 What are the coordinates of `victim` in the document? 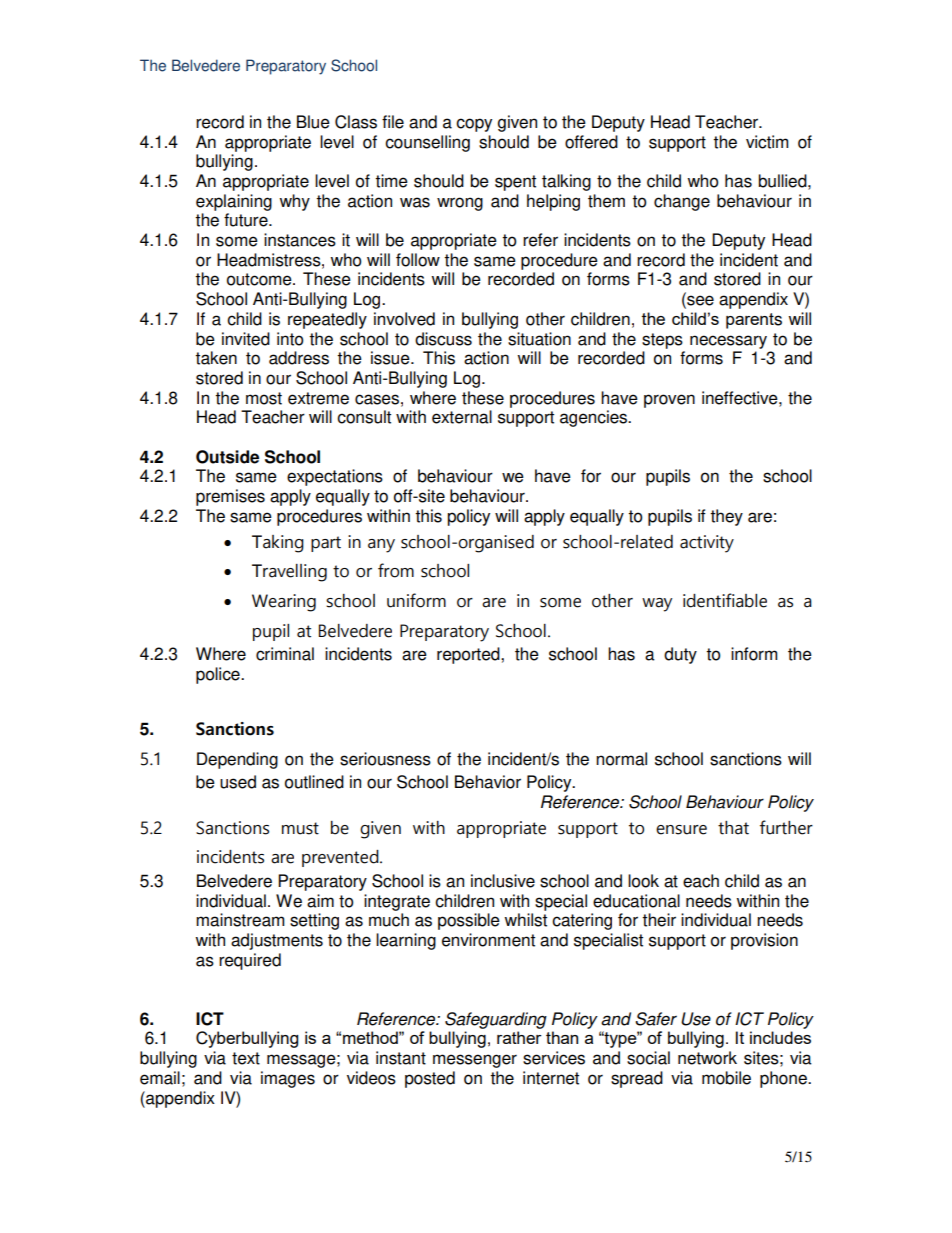 It's located at (767, 142).
